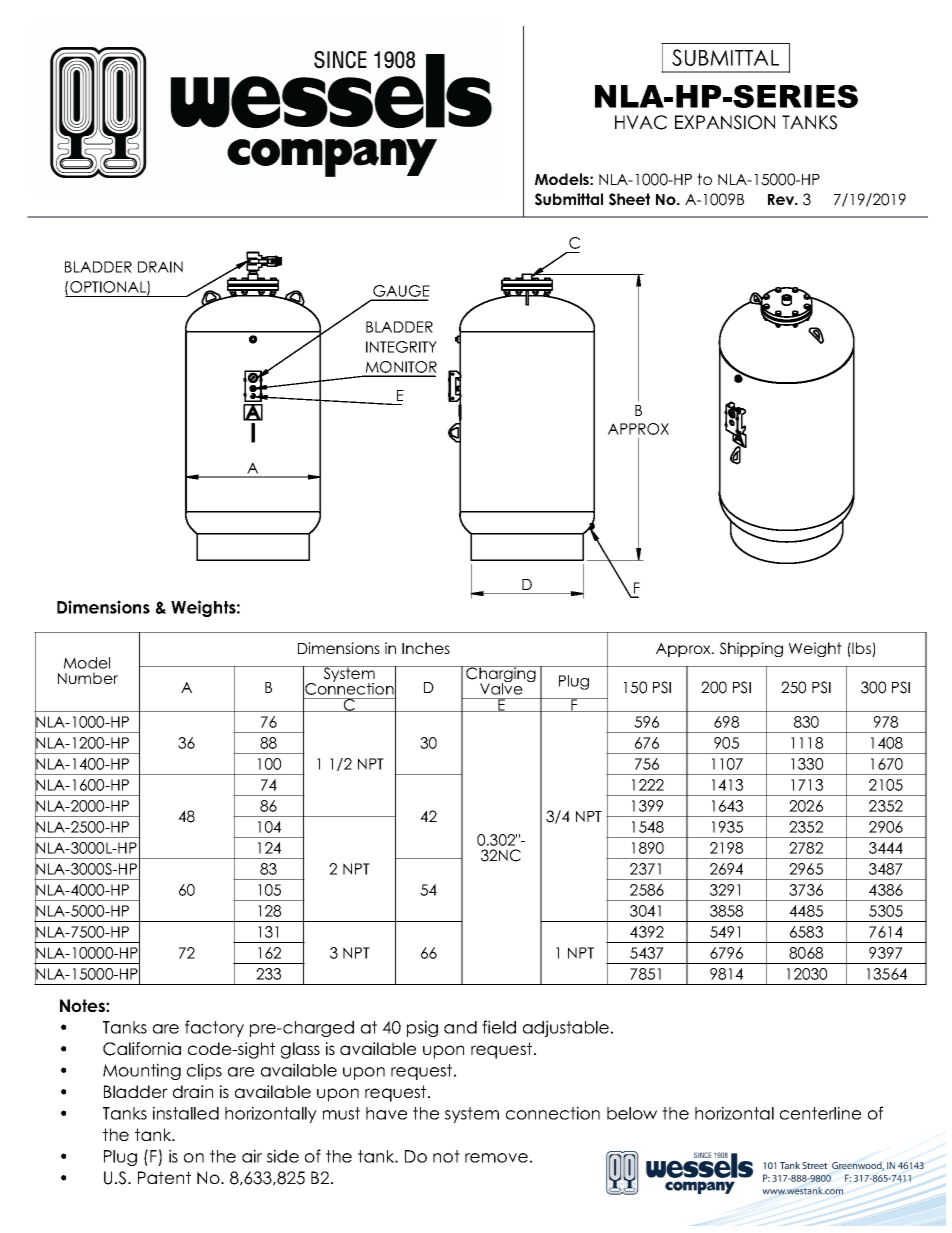 The image size is (952, 1233). What do you see at coordinates (725, 122) in the screenshot?
I see `EXPANSION` at bounding box center [725, 122].
